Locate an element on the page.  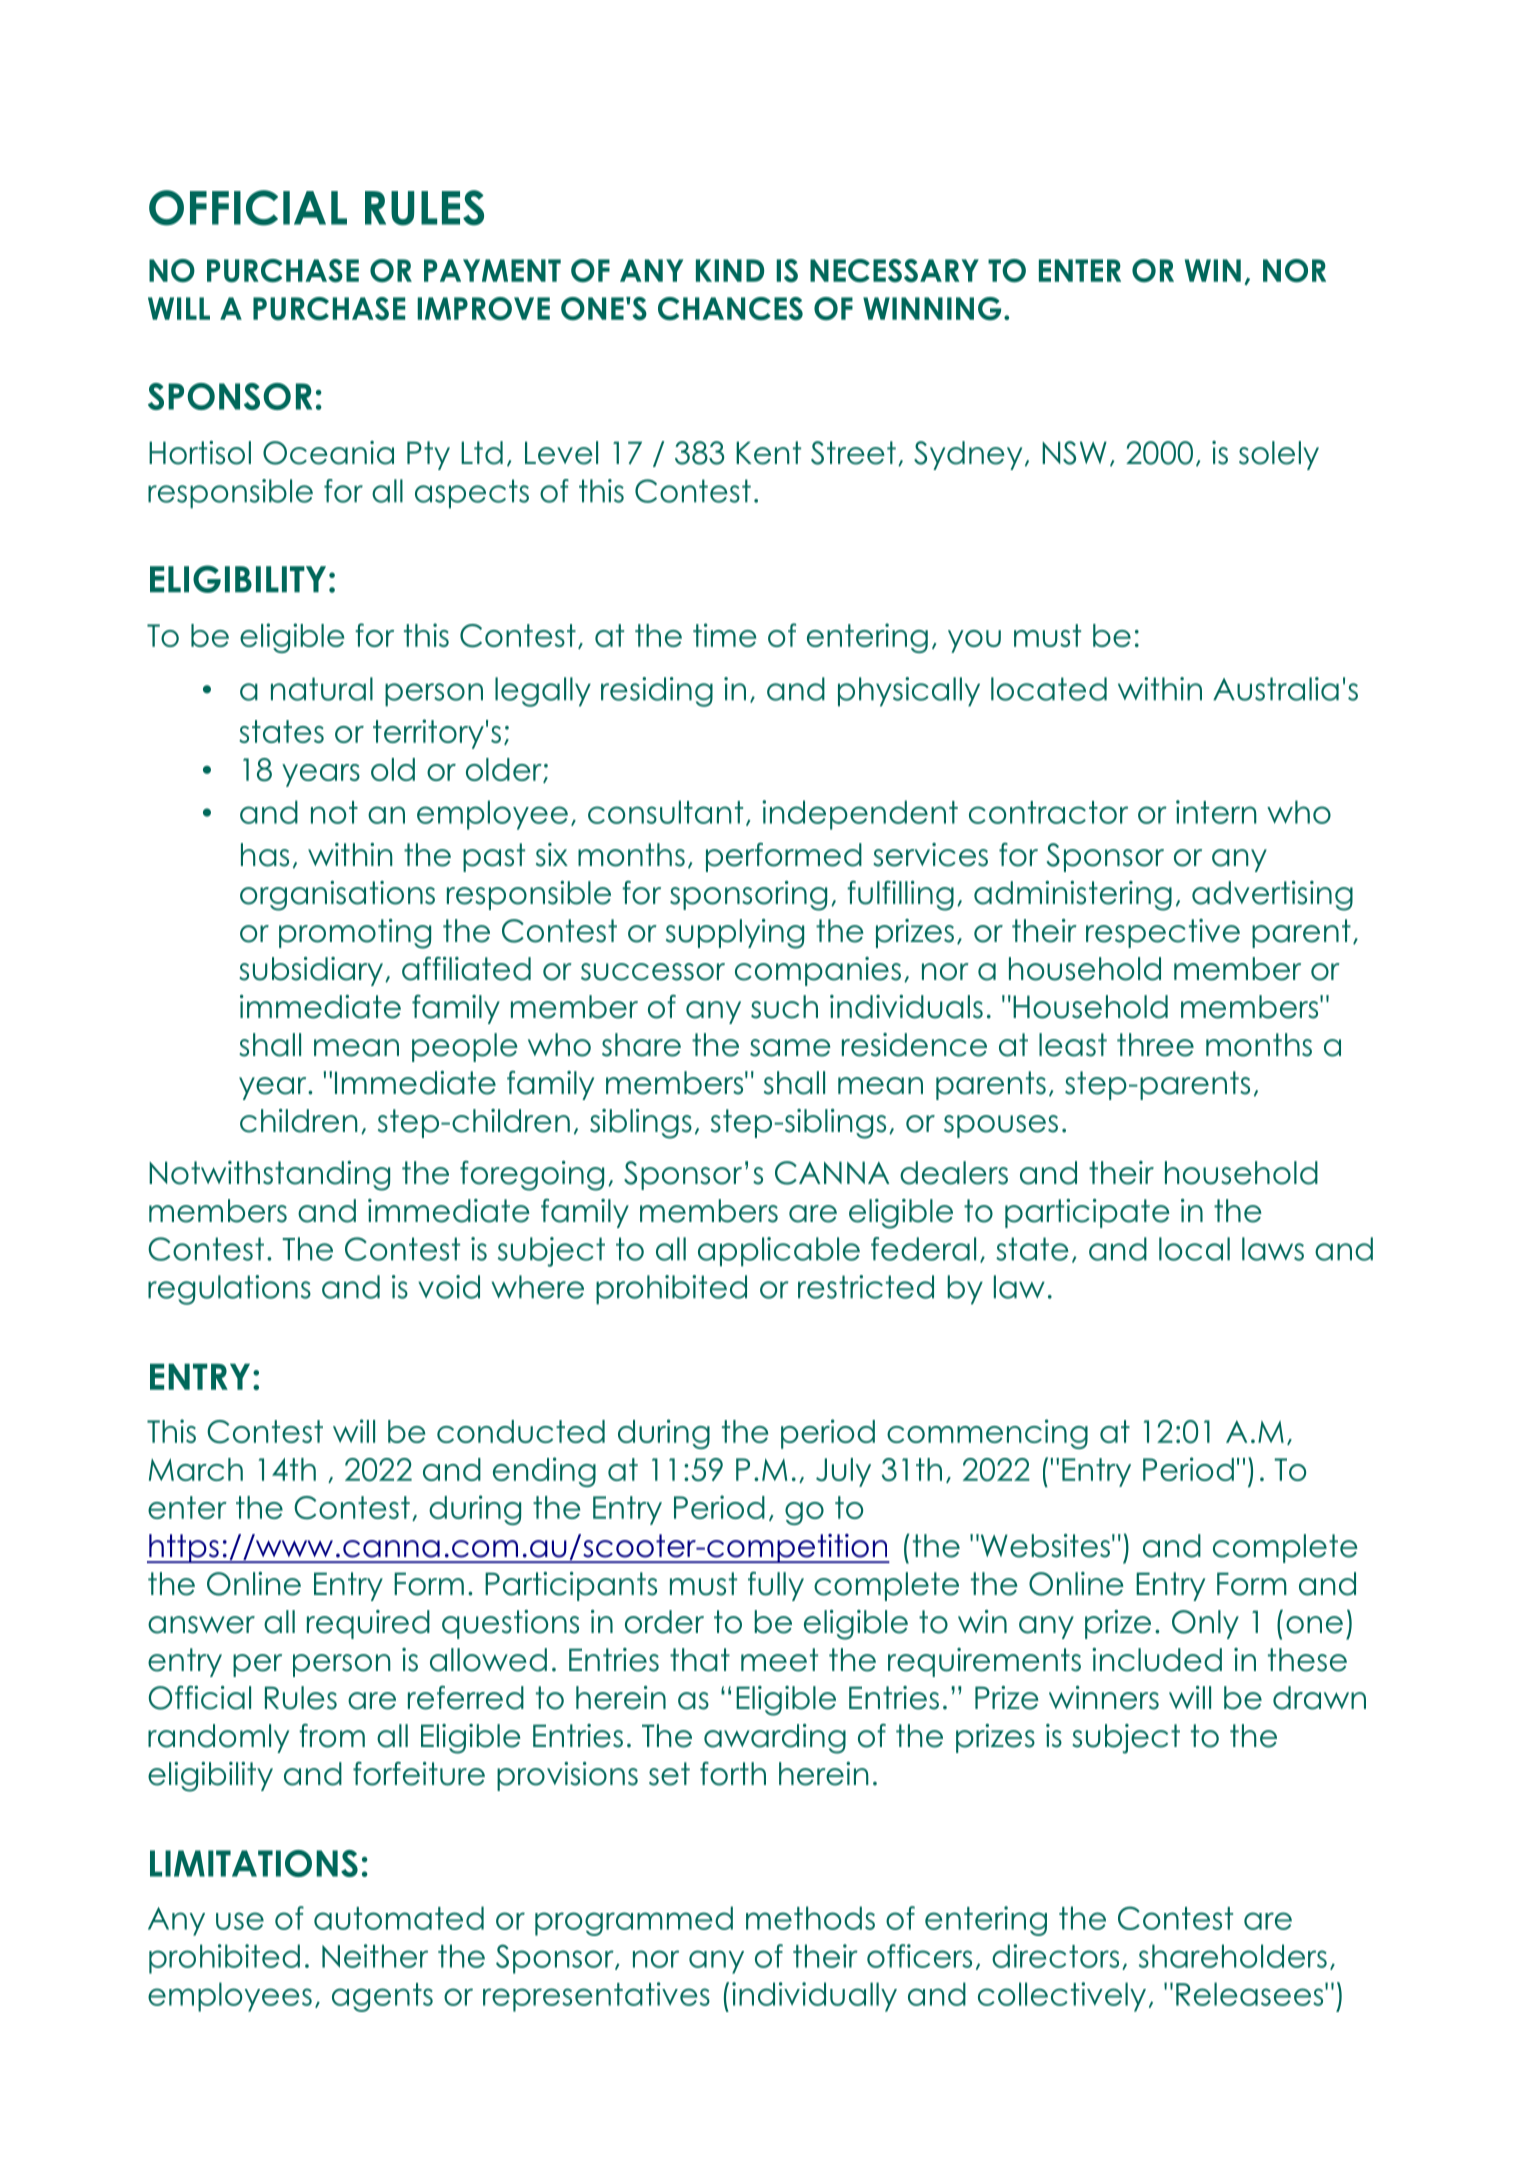
CHANCES is located at coordinates (730, 309).
